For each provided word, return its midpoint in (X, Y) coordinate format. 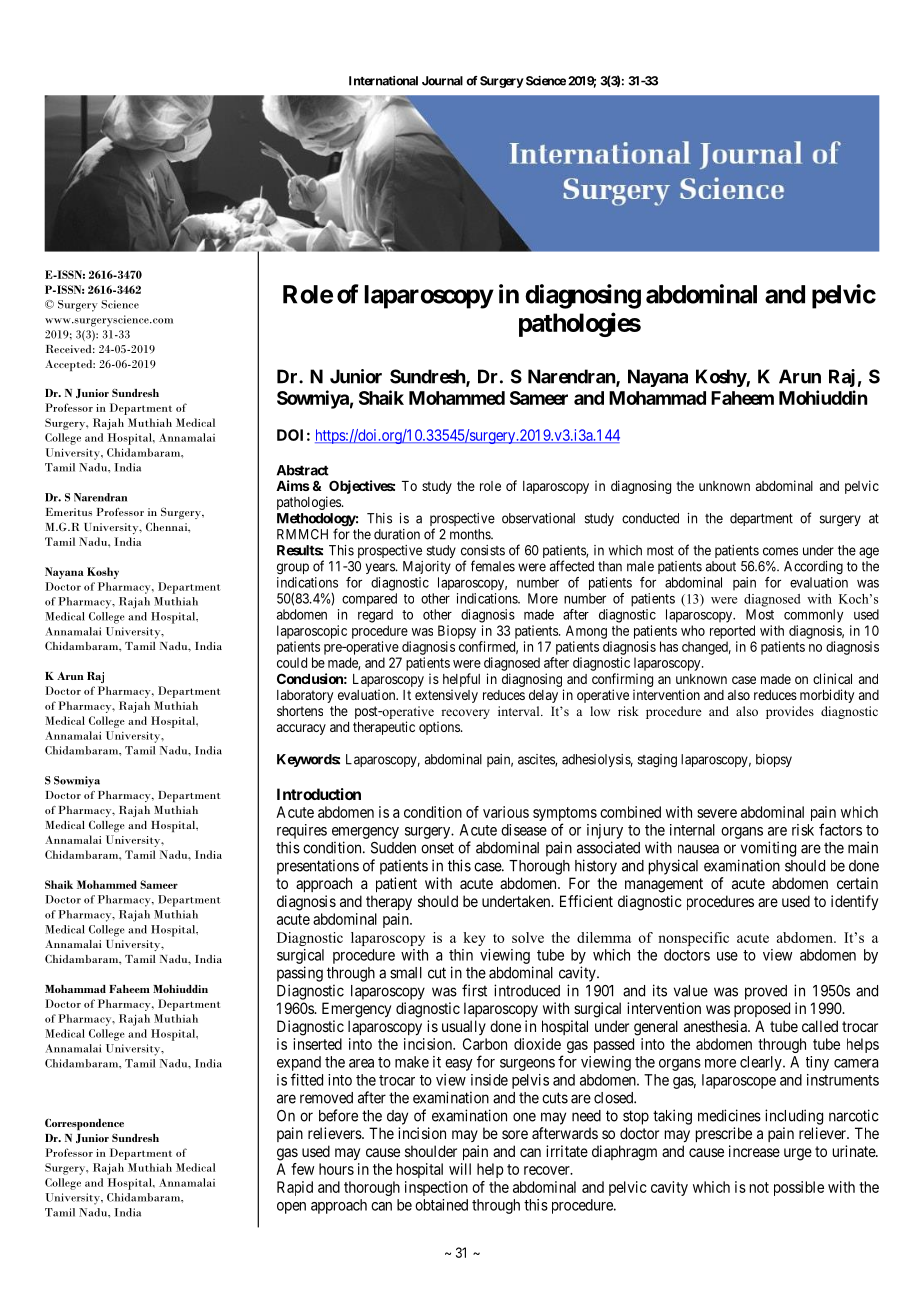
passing (300, 974)
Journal (442, 81)
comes (780, 551)
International (383, 81)
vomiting (768, 849)
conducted (650, 518)
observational (538, 518)
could (292, 662)
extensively (446, 696)
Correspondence (84, 1124)
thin (461, 955)
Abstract (303, 470)
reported (732, 632)
